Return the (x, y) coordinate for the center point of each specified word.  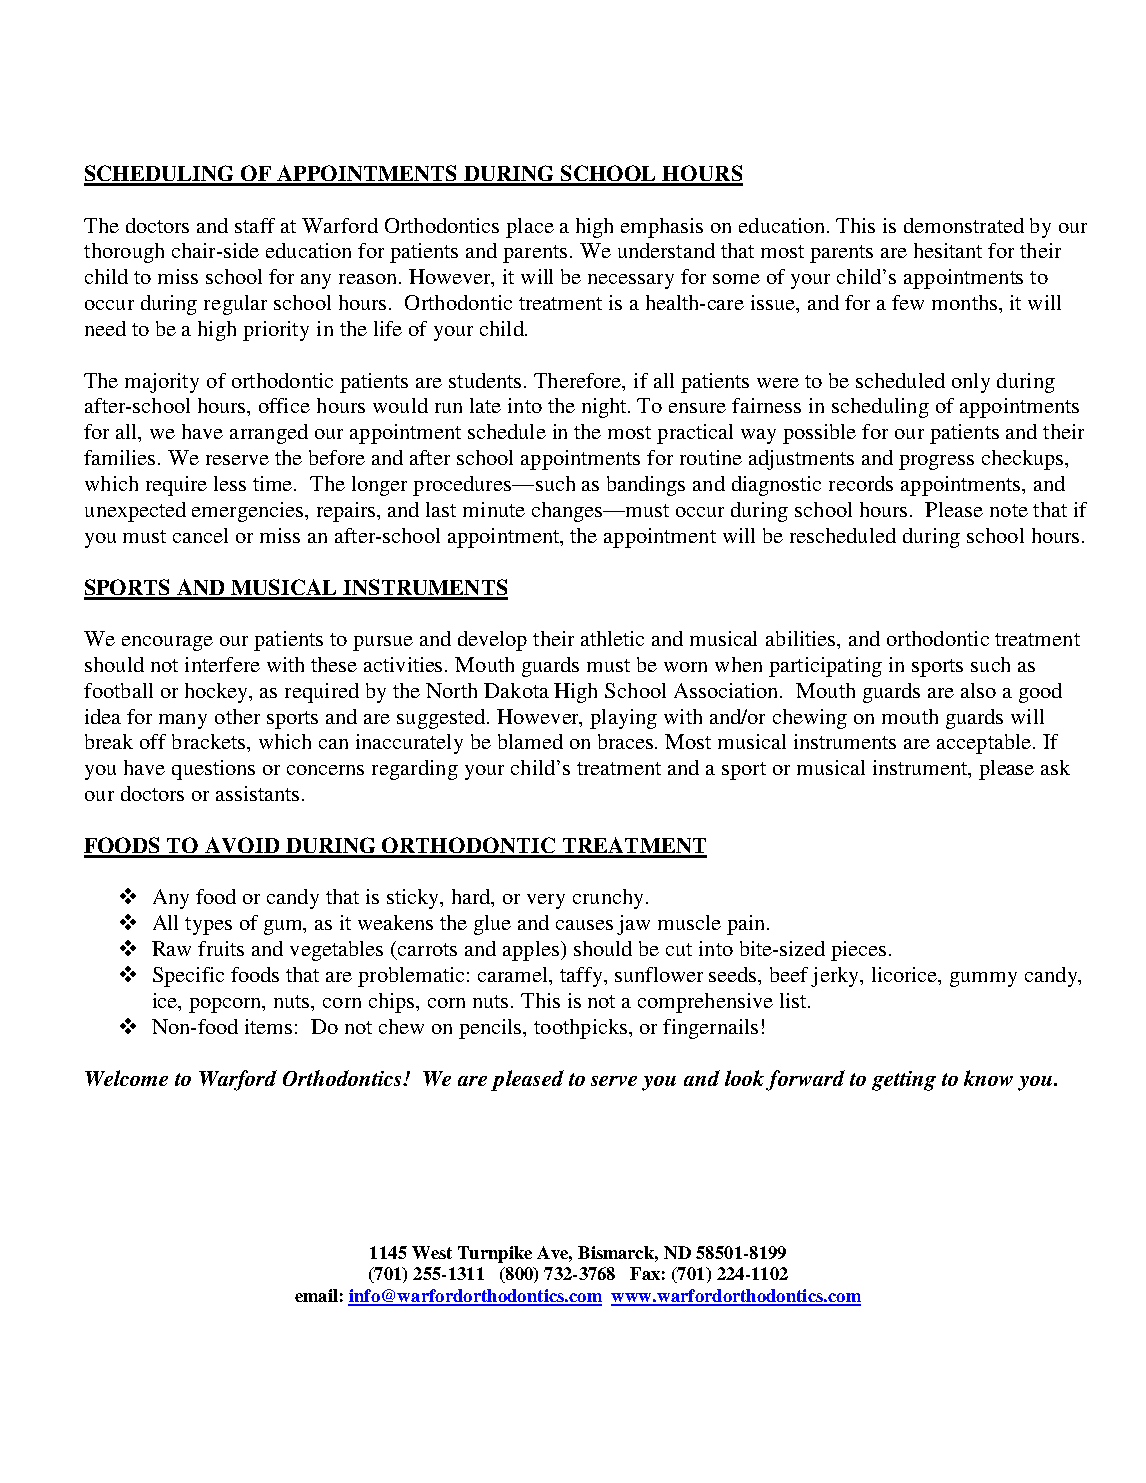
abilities (802, 638)
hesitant (948, 250)
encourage (167, 643)
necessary (631, 281)
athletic (612, 638)
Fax (645, 1273)
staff (255, 225)
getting (904, 1081)
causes (584, 925)
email (316, 1295)
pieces (858, 951)
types (208, 926)
